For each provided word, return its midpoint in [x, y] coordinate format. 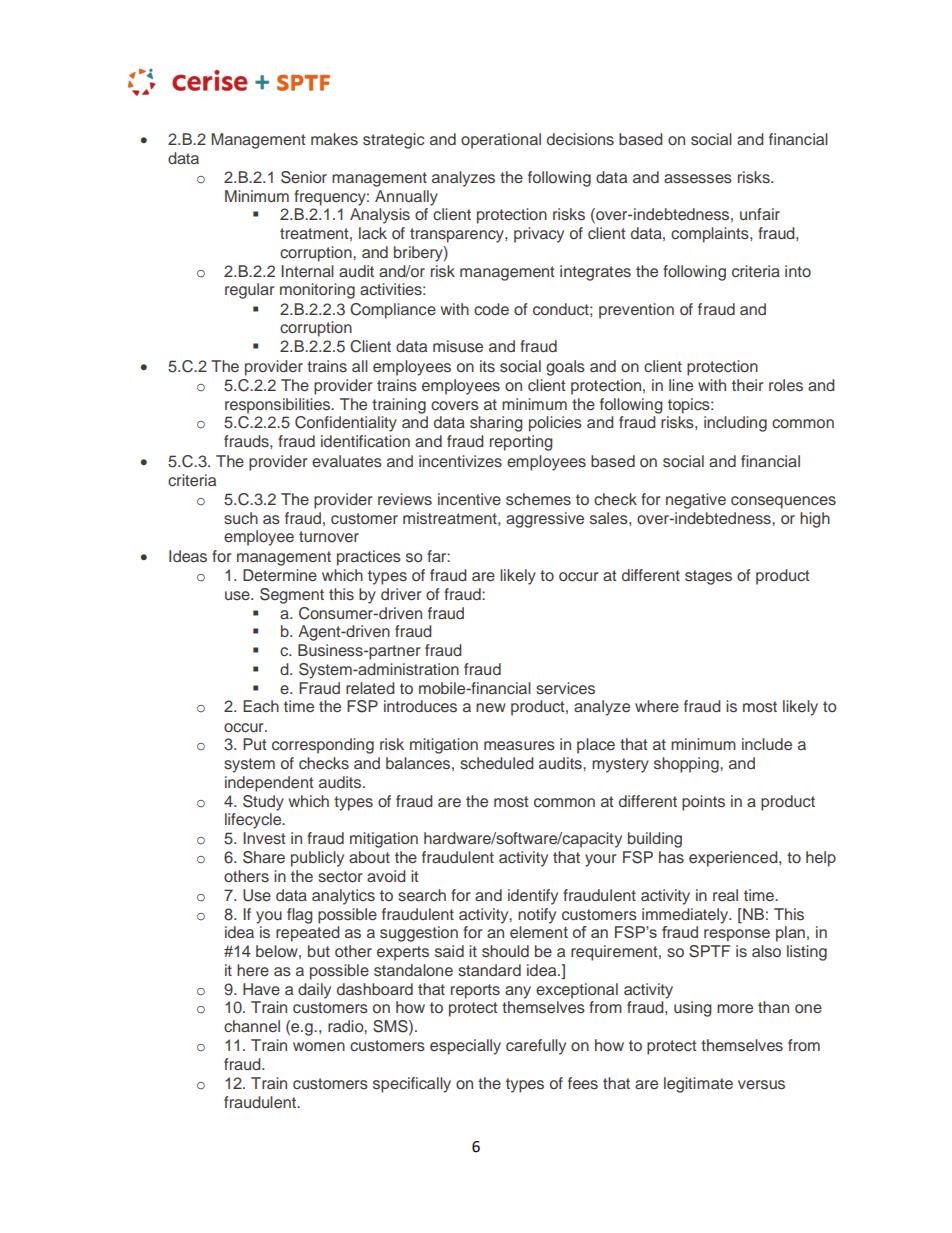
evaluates [347, 461]
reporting [521, 443]
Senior [304, 177]
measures [519, 746]
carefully [536, 1047]
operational [501, 141]
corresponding [323, 746]
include [767, 744]
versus [761, 1085]
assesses [698, 179]
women [319, 1046]
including [735, 424]
